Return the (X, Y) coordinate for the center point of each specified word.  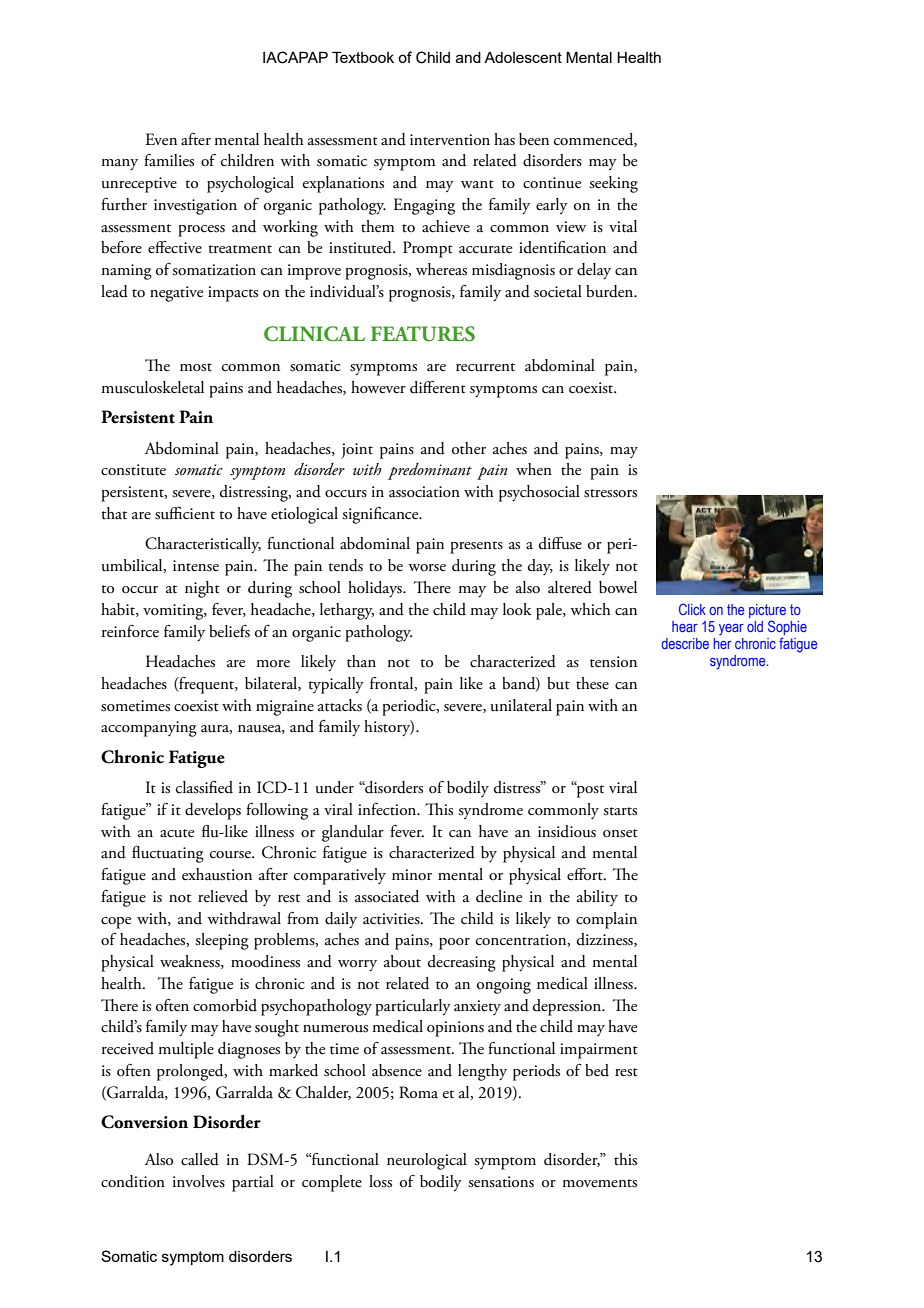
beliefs (229, 631)
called (200, 1159)
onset (620, 833)
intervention (450, 140)
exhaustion (217, 874)
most (196, 367)
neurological (427, 1161)
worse (427, 568)
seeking (613, 184)
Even (161, 139)
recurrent (485, 367)
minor (412, 874)
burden (611, 291)
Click (692, 609)
